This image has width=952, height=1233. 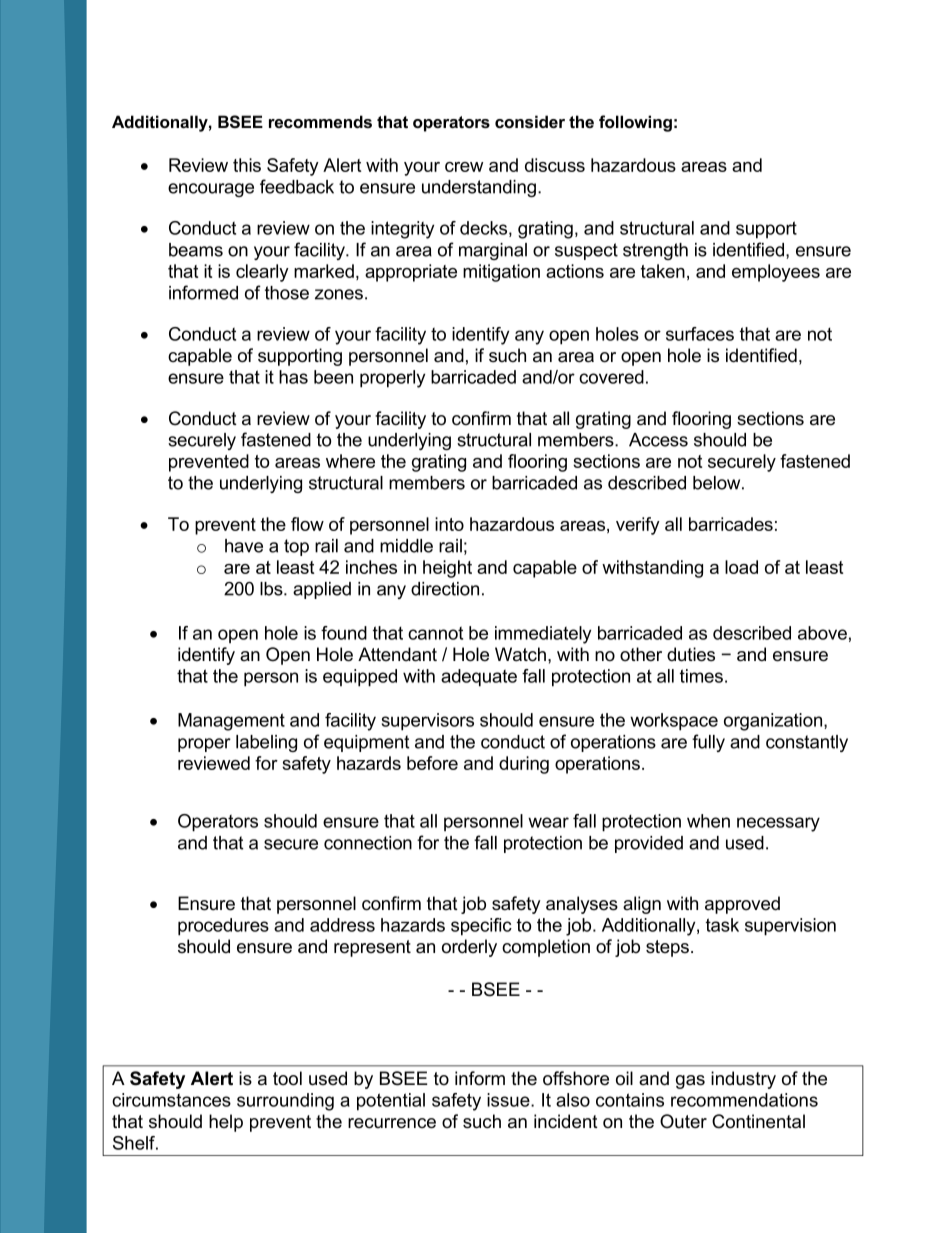 What do you see at coordinates (307, 524) in the image?
I see `flow` at bounding box center [307, 524].
